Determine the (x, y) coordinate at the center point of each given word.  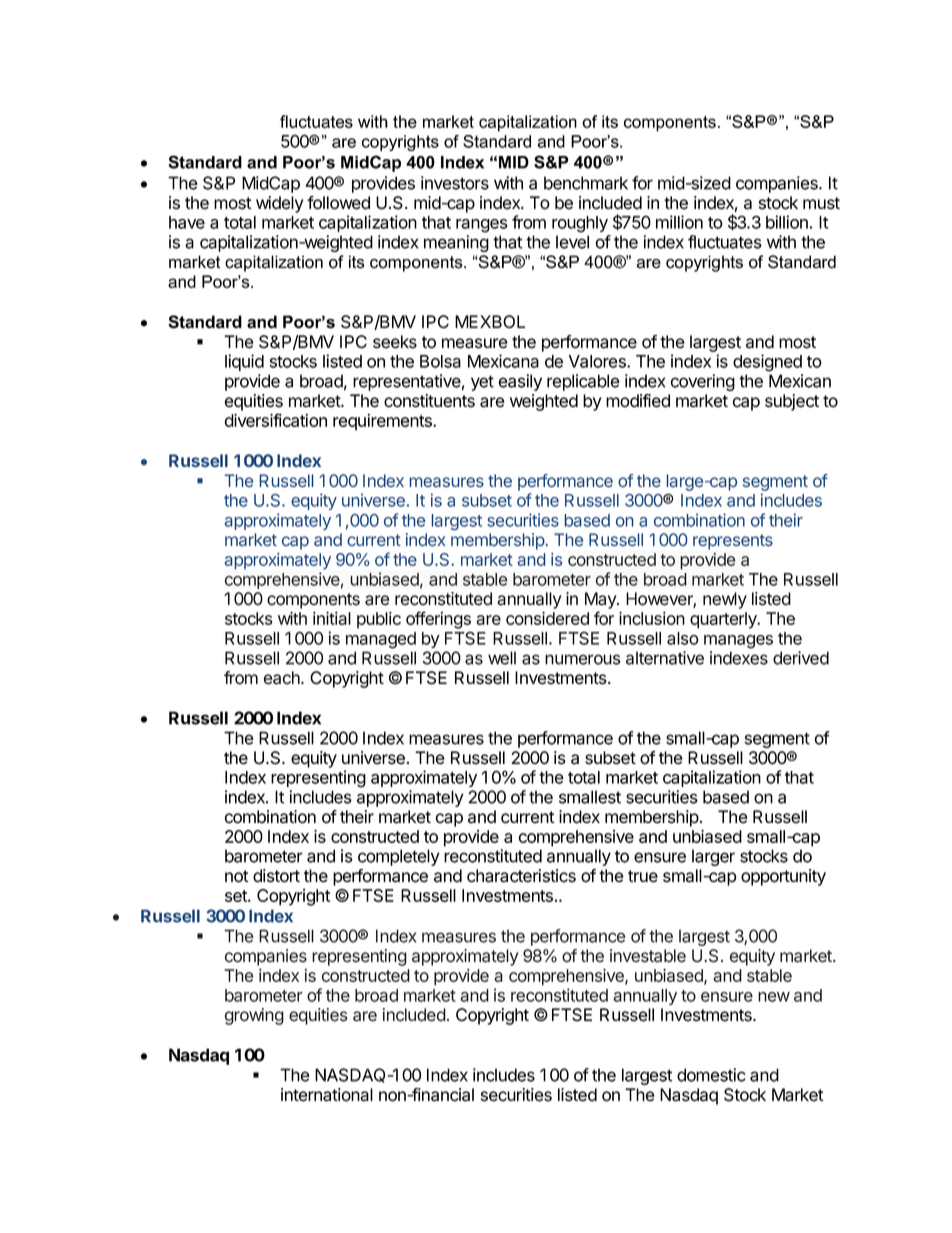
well (502, 658)
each (283, 678)
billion (787, 222)
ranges (482, 226)
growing (254, 1016)
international (327, 1095)
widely (280, 204)
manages (738, 642)
